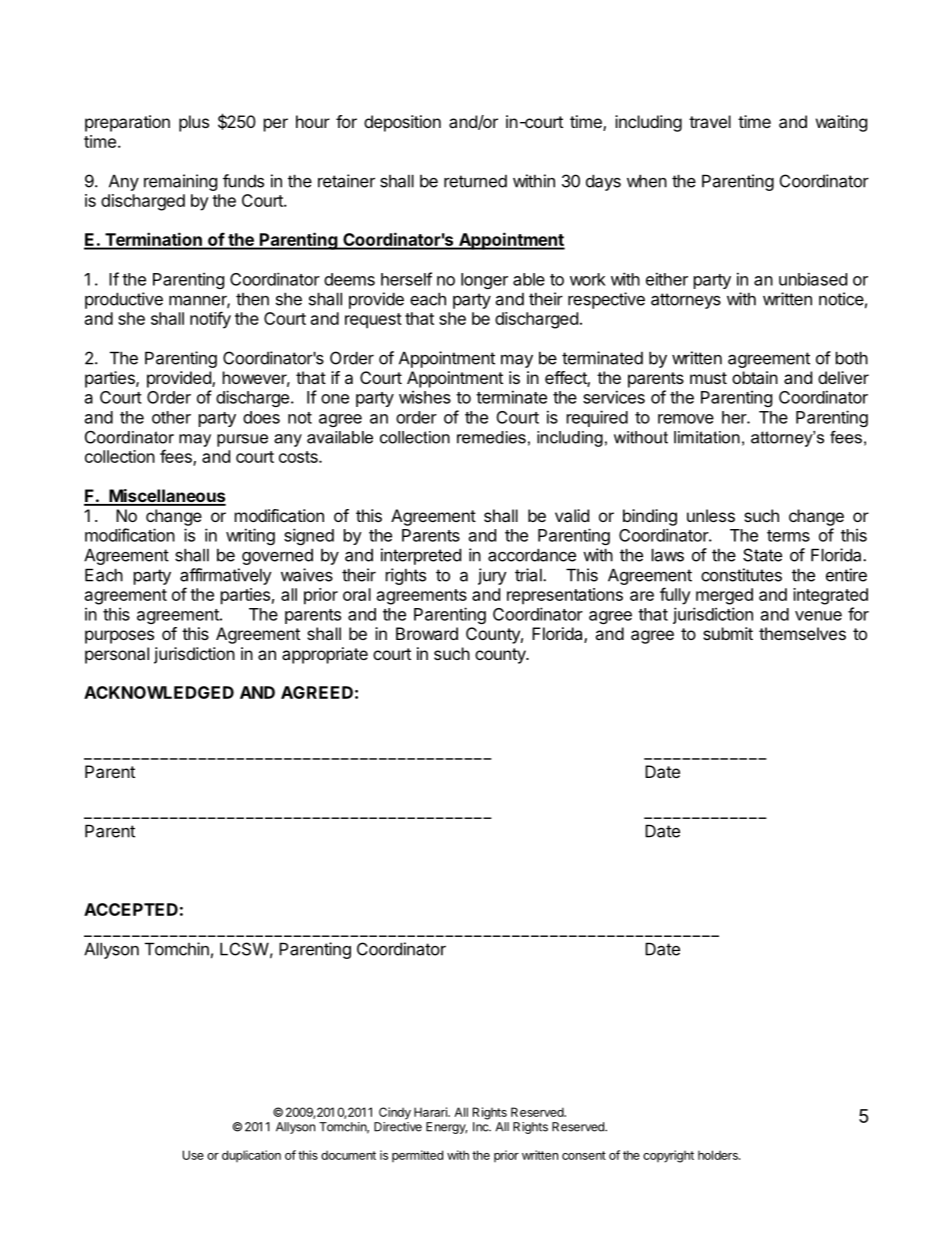 The width and height of the screenshot is (952, 1233). Describe the element at coordinates (119, 637) in the screenshot. I see `purposes` at that location.
